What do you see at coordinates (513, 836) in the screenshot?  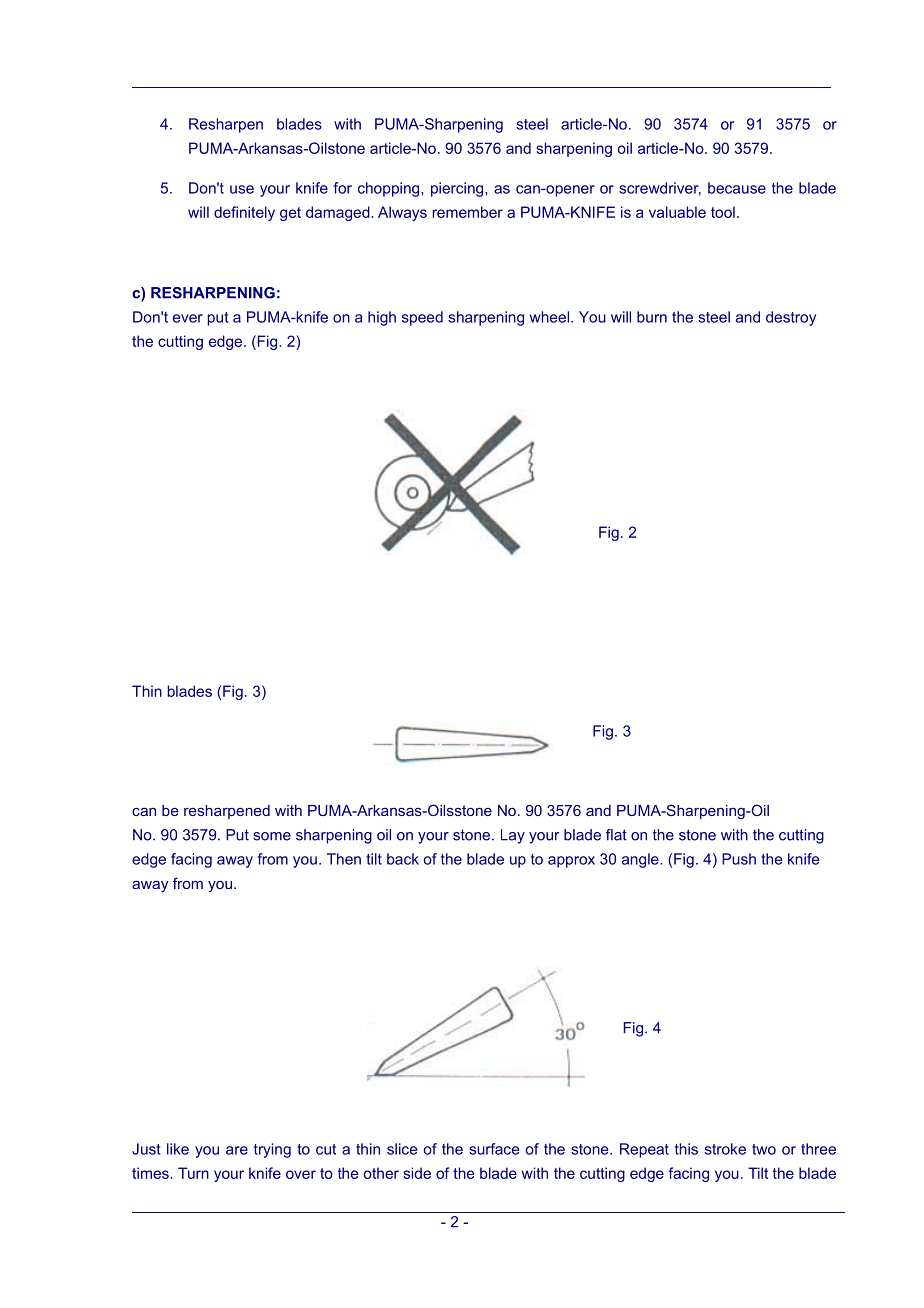 I see `Lay` at bounding box center [513, 836].
